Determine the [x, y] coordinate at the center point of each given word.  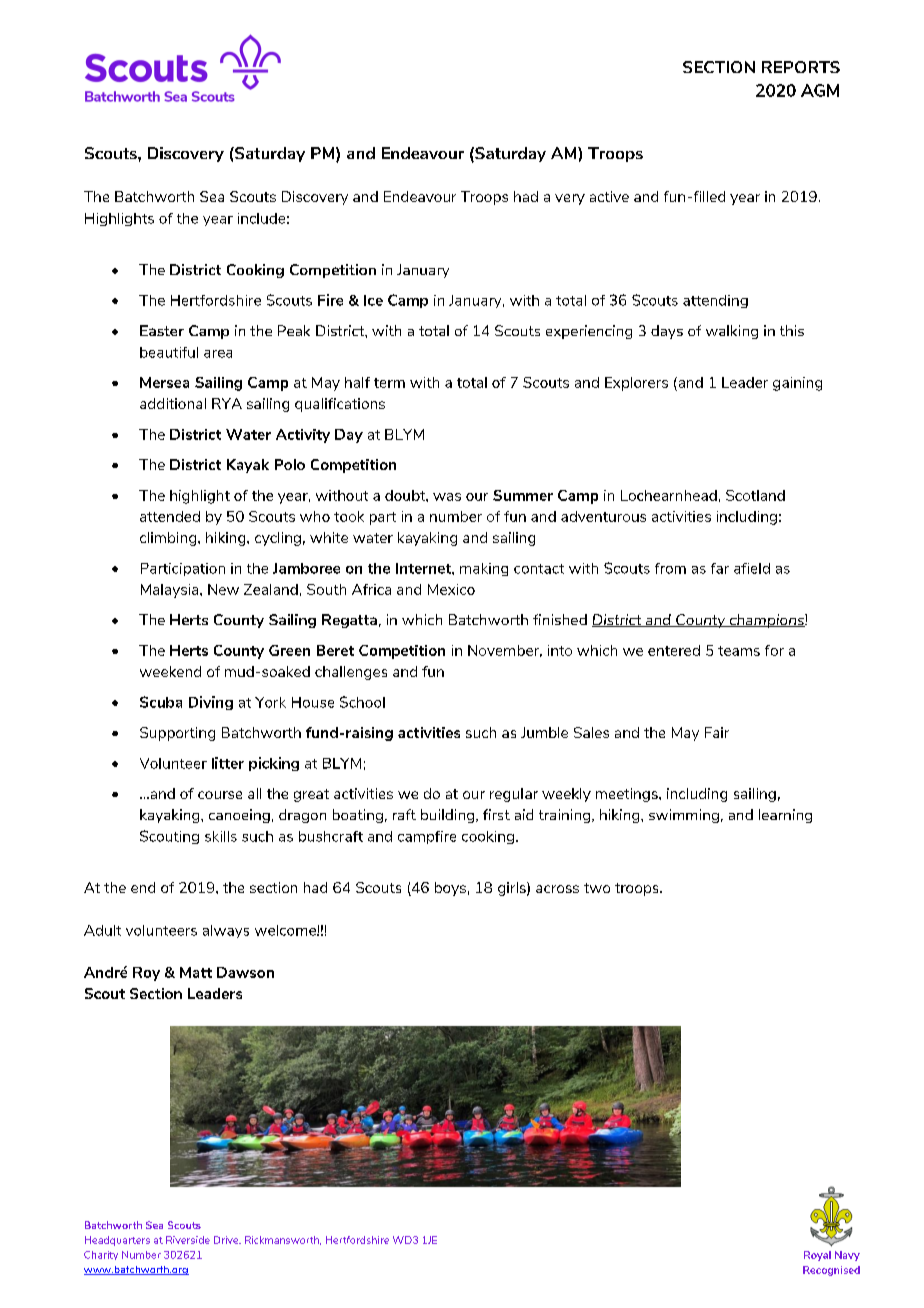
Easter [162, 330]
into [560, 650]
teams [739, 651]
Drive [227, 1240]
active [609, 196]
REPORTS [801, 67]
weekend [170, 671]
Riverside [188, 1240]
